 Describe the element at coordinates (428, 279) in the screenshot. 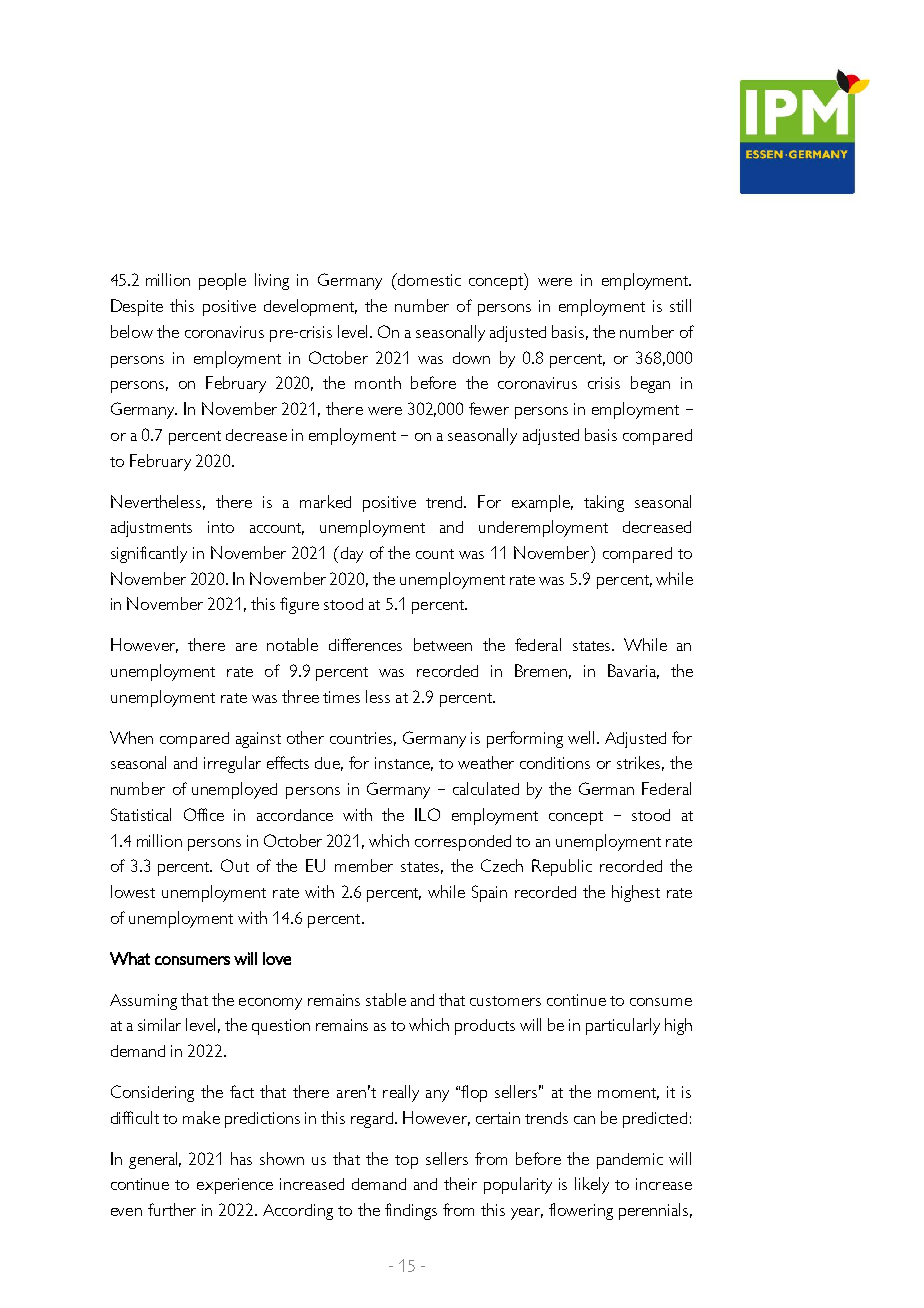

I see `domestic` at that location.
